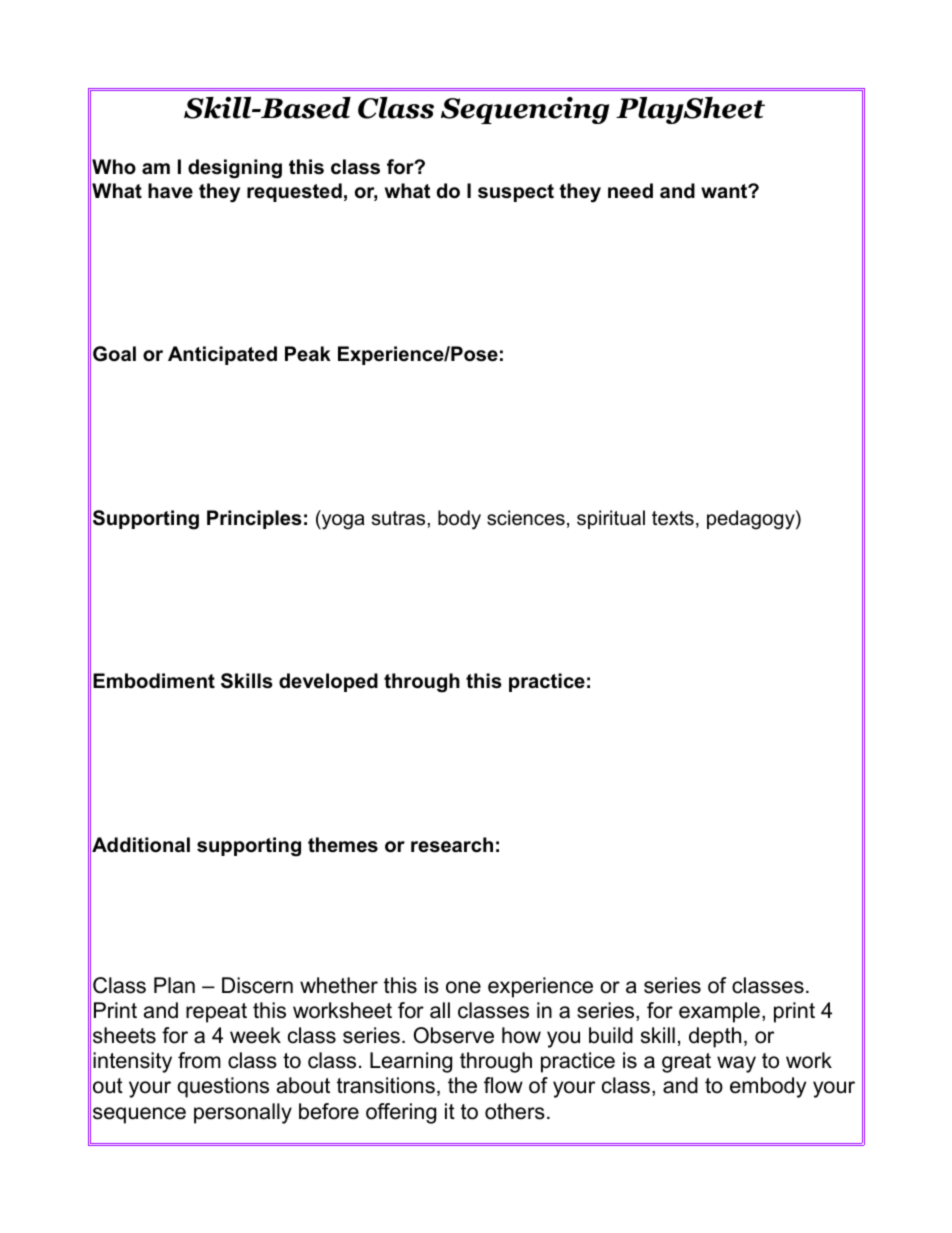 Image resolution: width=952 pixels, height=1233 pixels. Describe the element at coordinates (235, 169) in the screenshot. I see `designing` at that location.
